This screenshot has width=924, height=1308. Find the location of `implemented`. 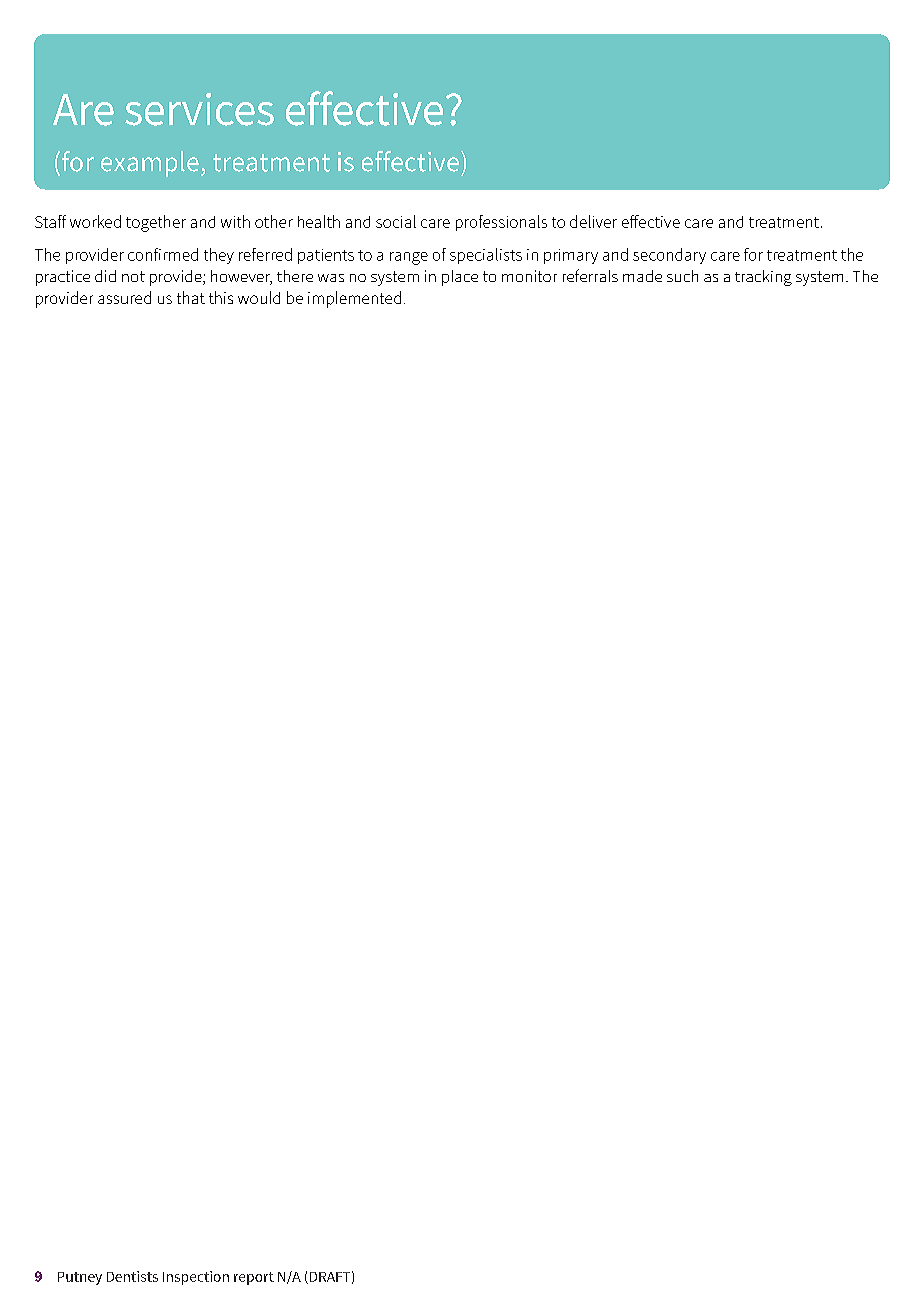

implemented is located at coordinates (354, 299).
